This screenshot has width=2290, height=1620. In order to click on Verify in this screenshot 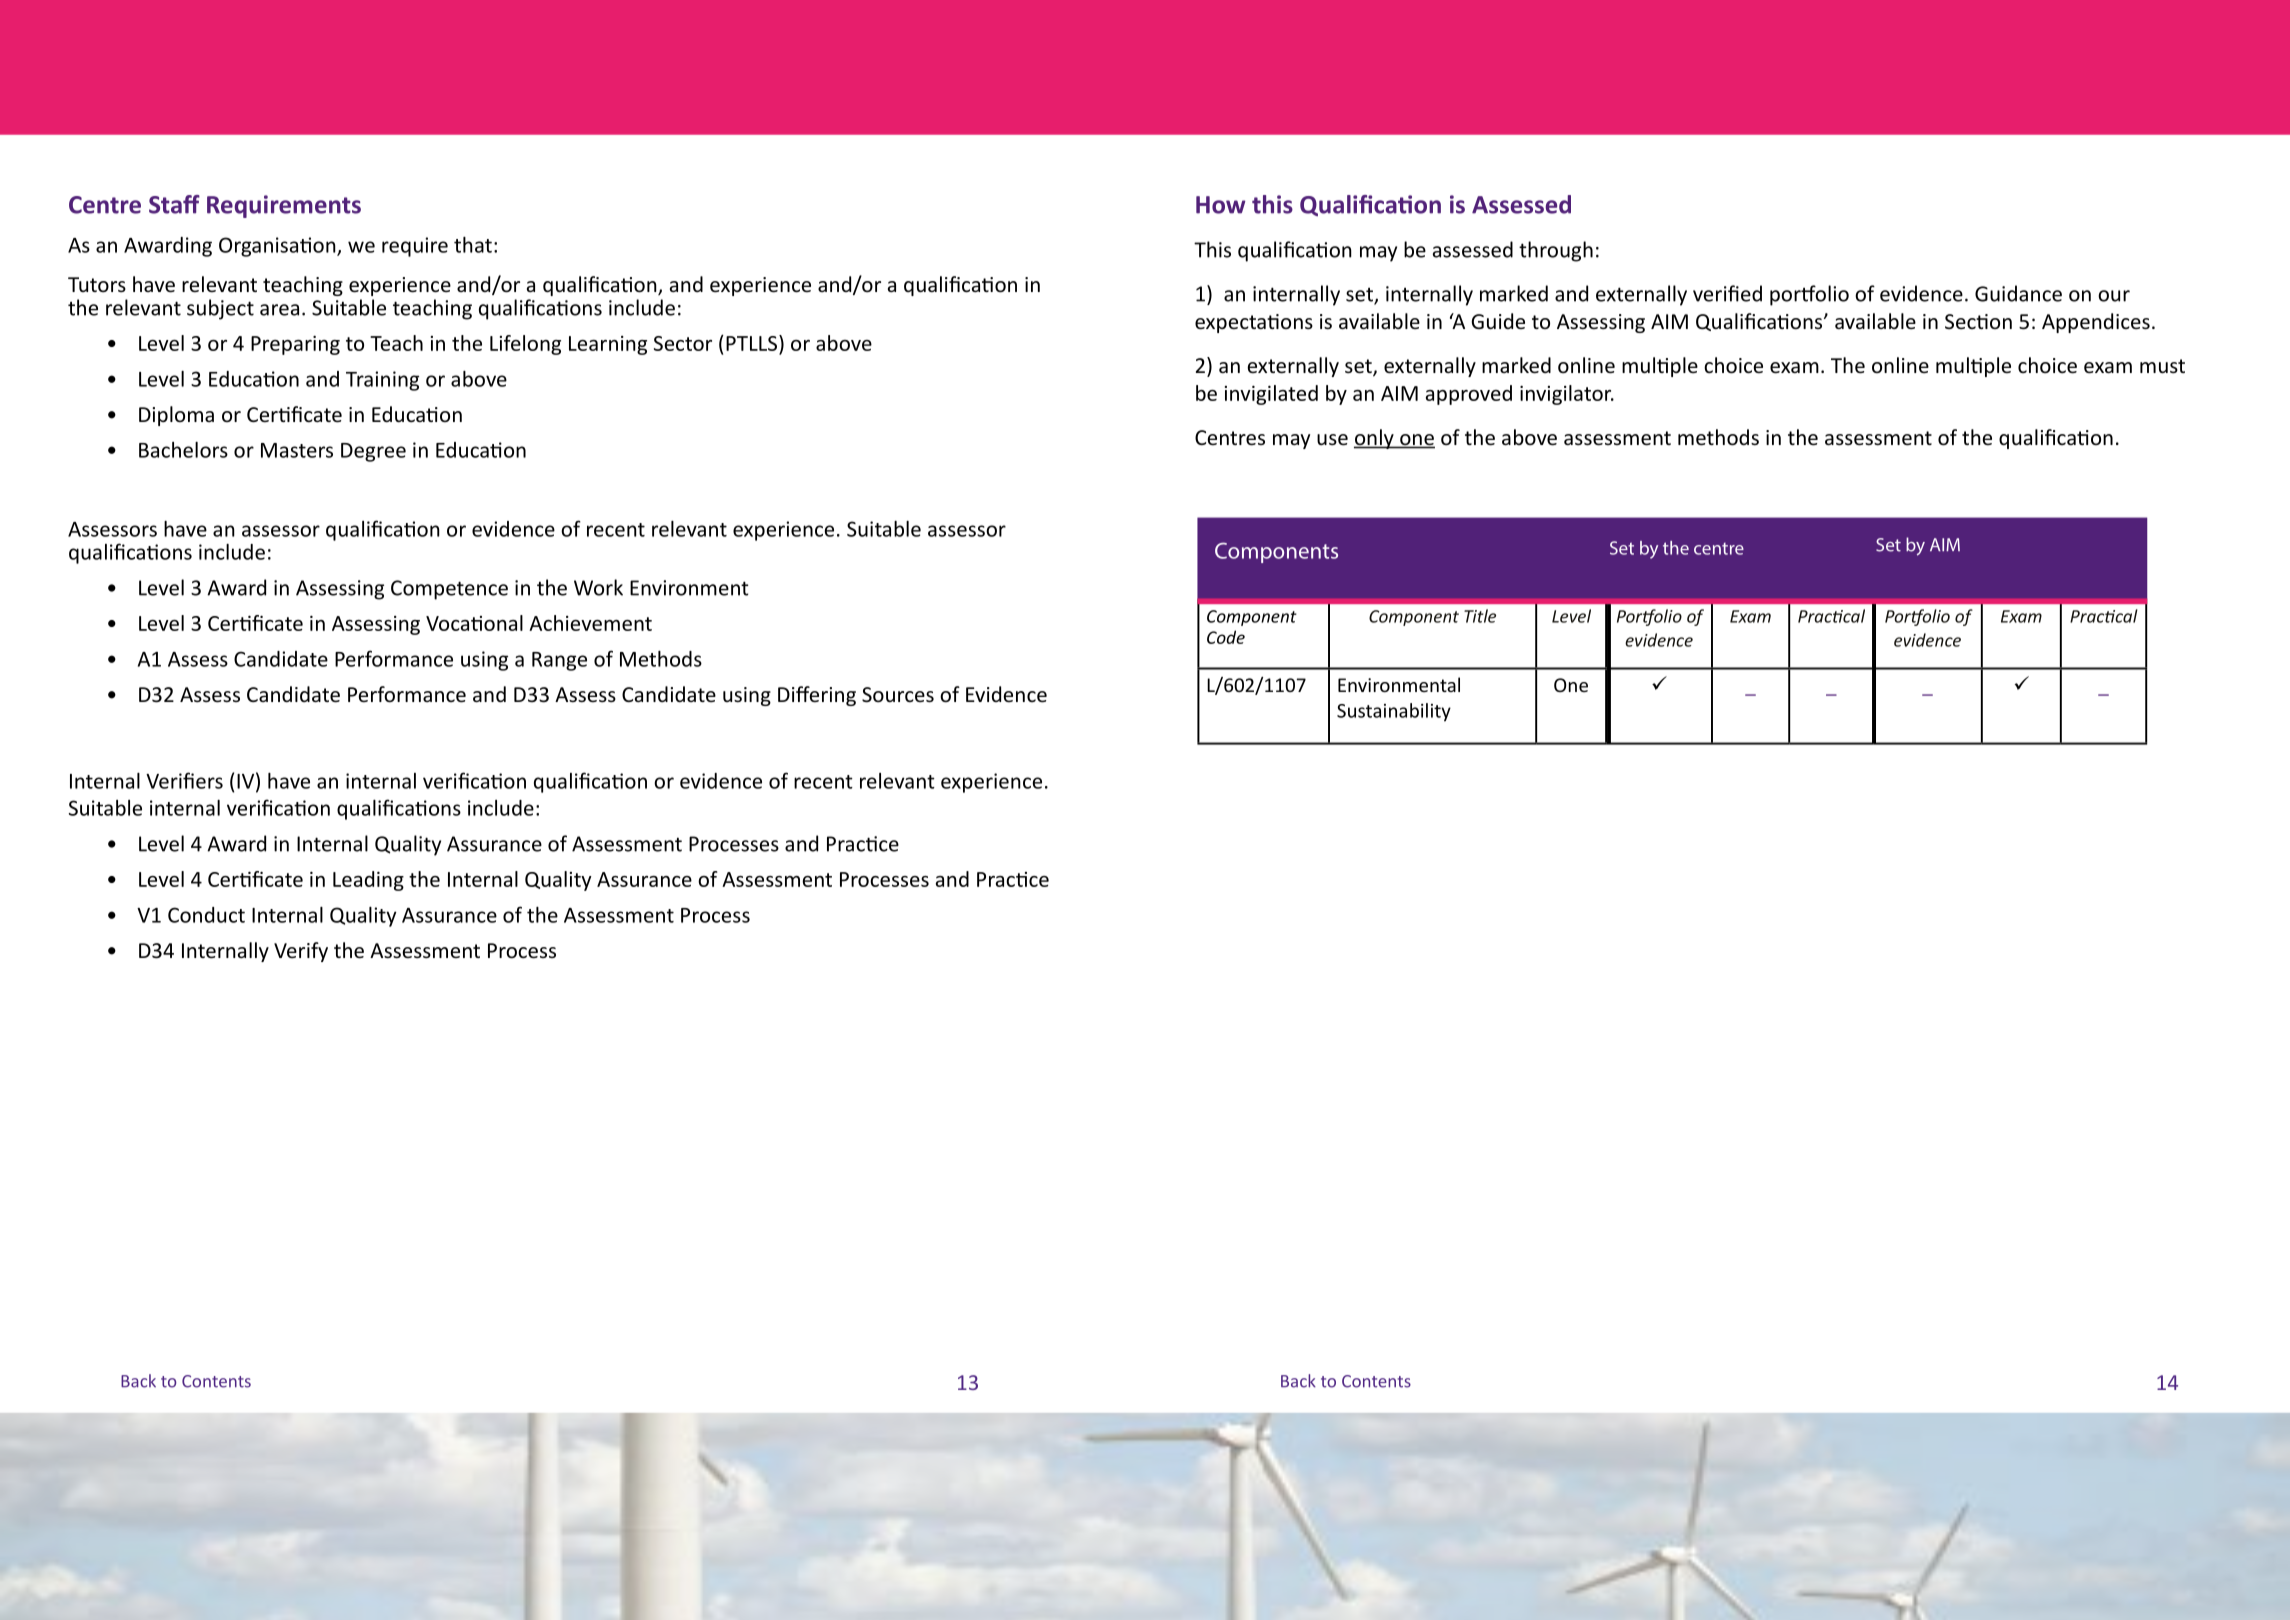, I will do `click(301, 952)`.
